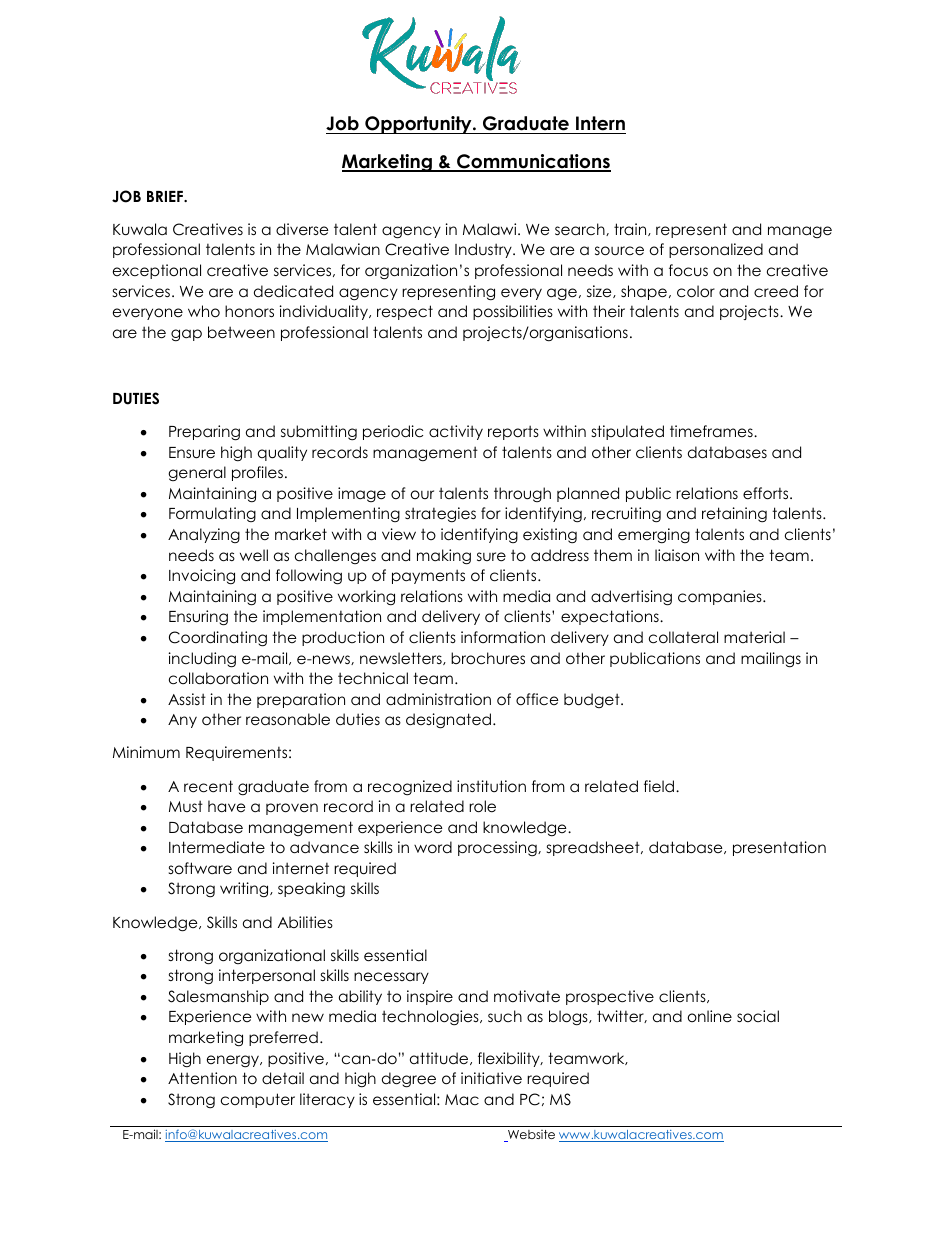  What do you see at coordinates (200, 868) in the document?
I see `software` at bounding box center [200, 868].
